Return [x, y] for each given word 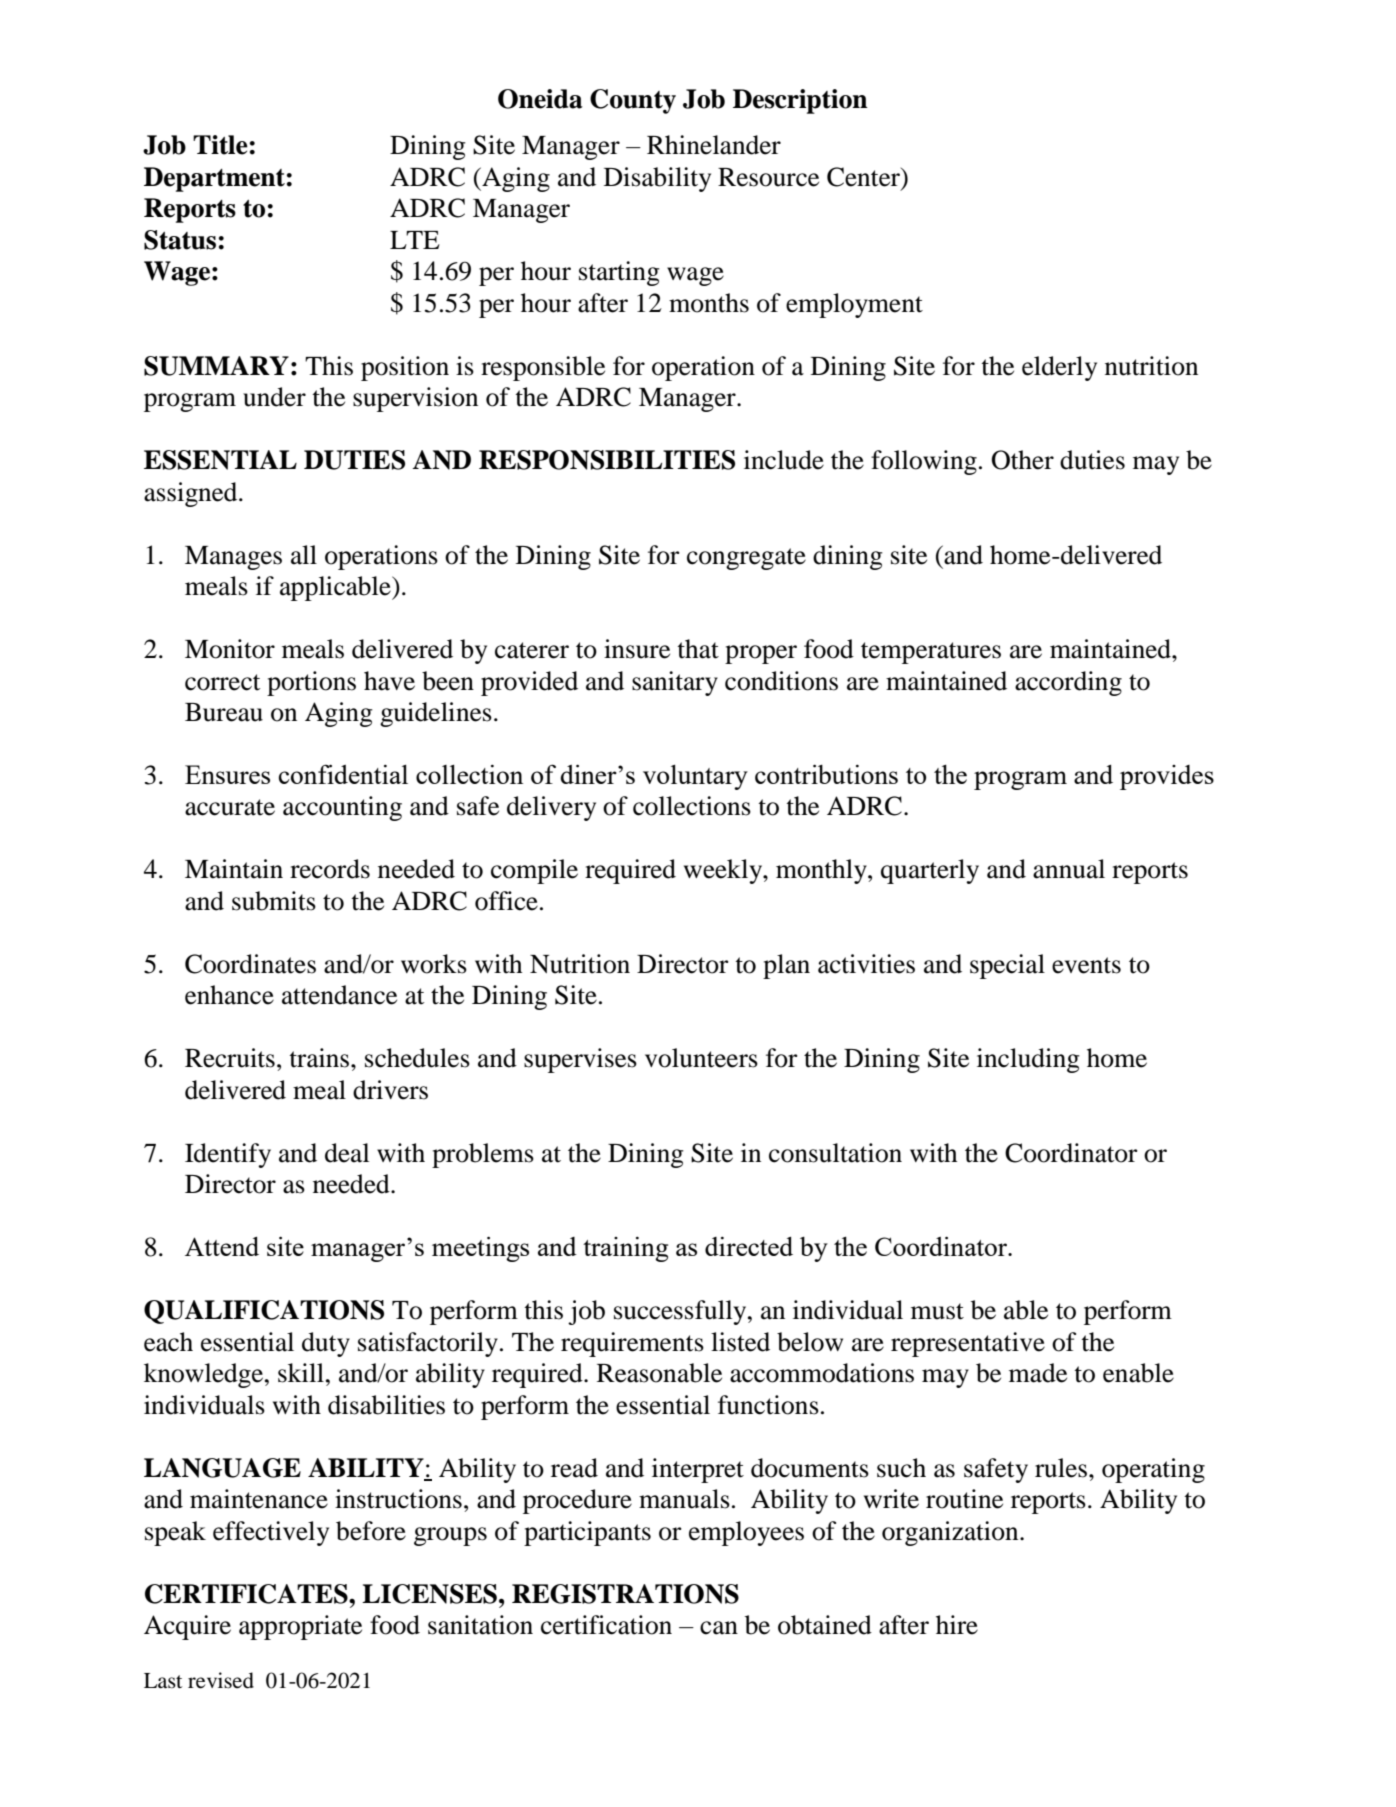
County [633, 101]
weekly [724, 871]
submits [274, 901]
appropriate [300, 1627]
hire [957, 1625]
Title [220, 145]
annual [1069, 869]
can [719, 1628]
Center [864, 177]
